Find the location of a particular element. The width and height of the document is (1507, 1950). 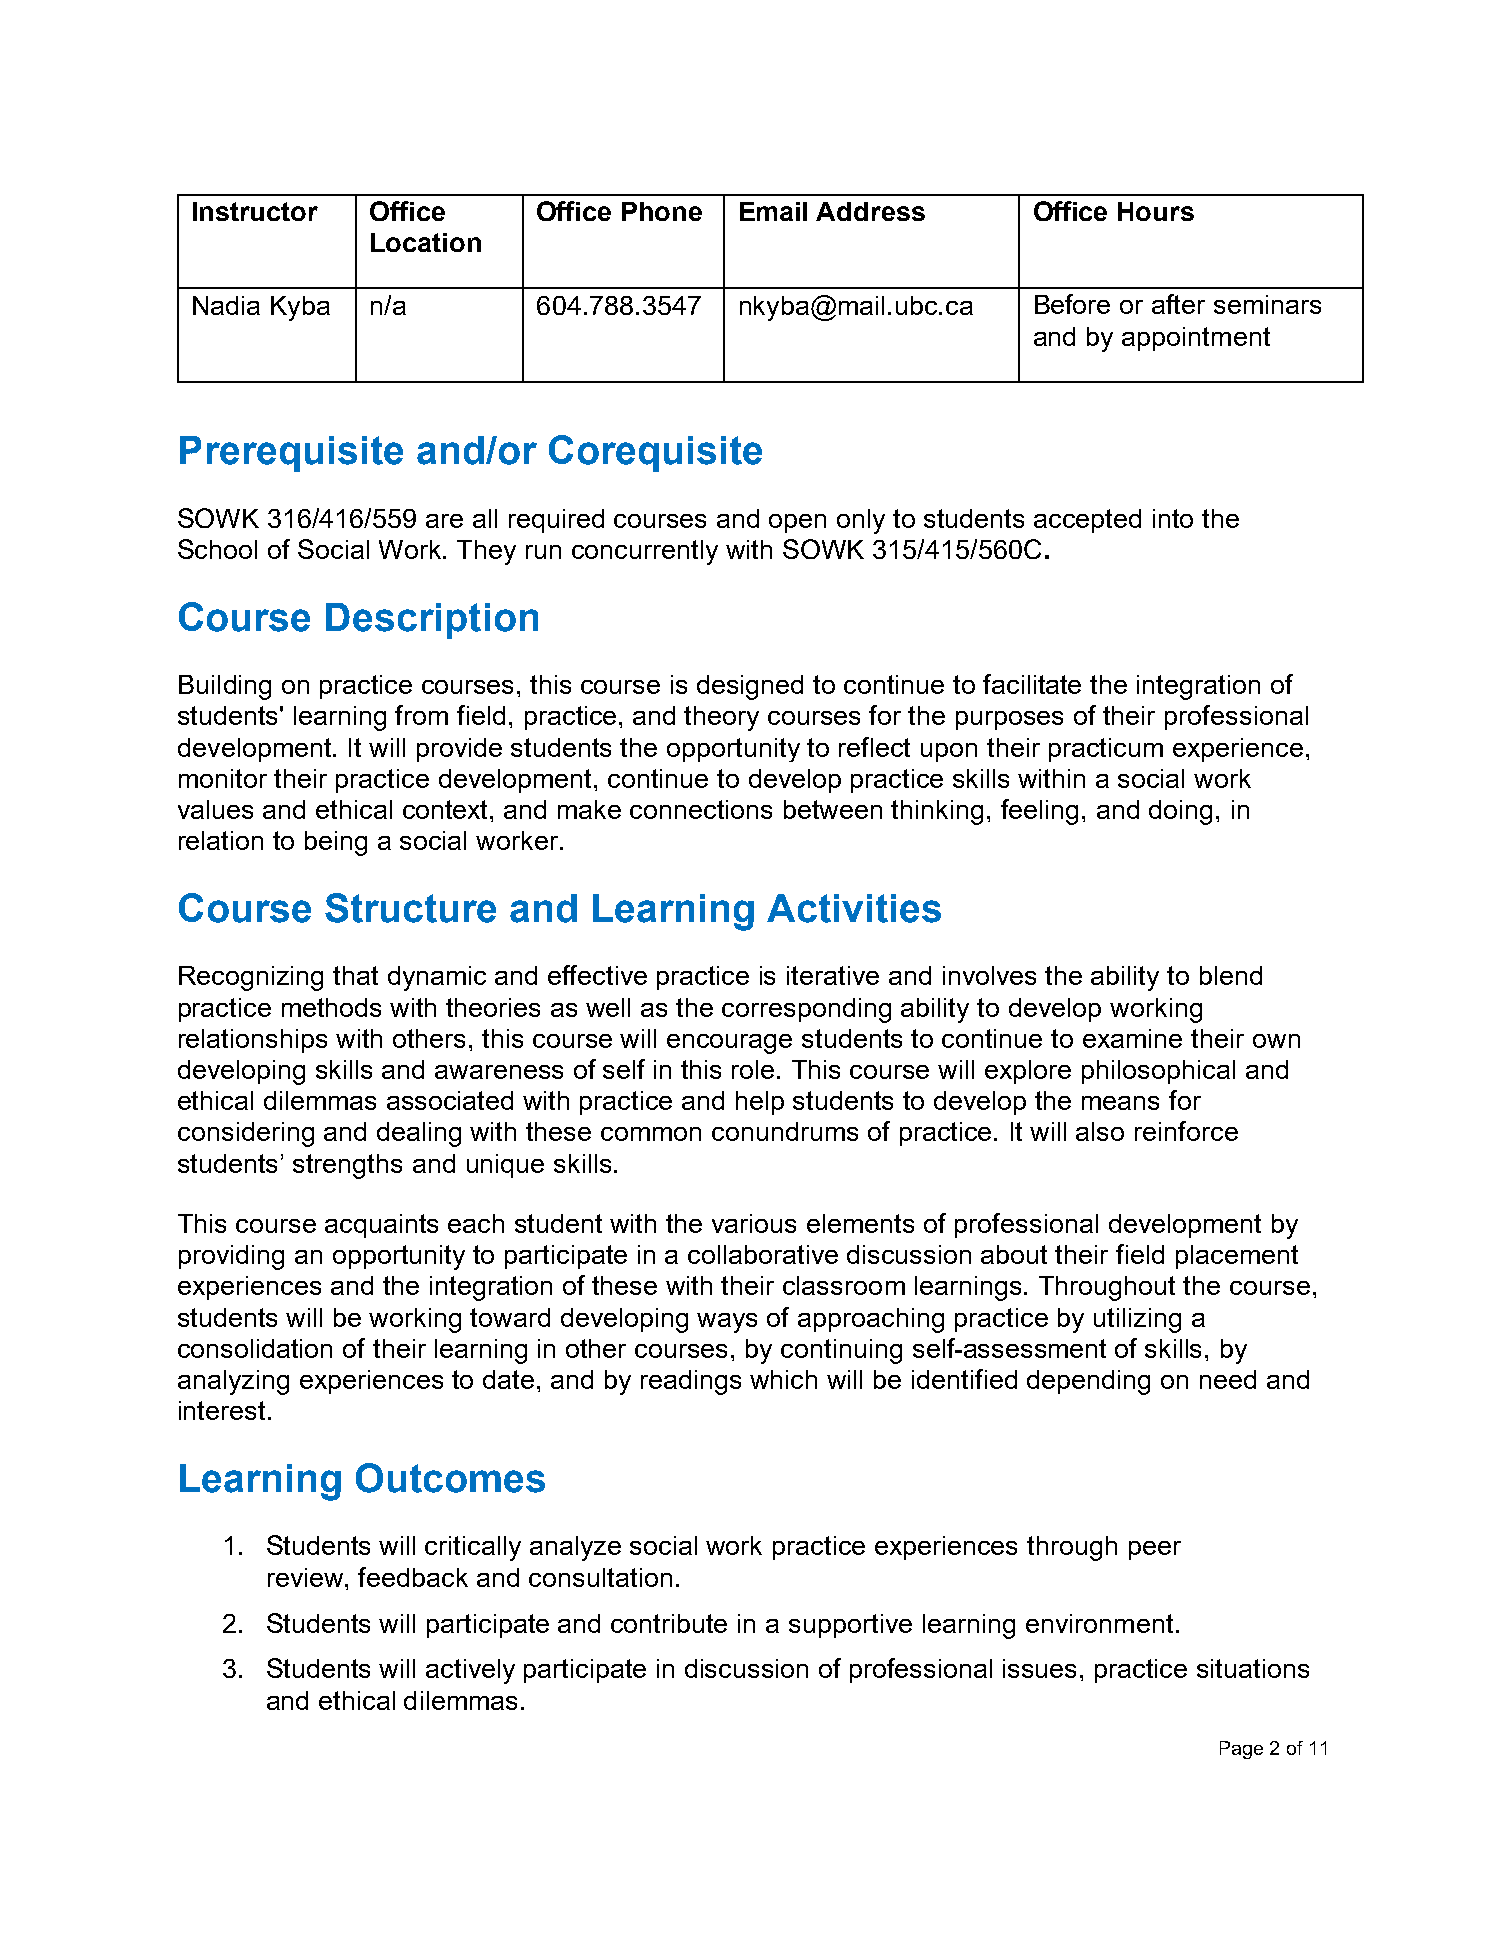

Hours is located at coordinates (1156, 211).
